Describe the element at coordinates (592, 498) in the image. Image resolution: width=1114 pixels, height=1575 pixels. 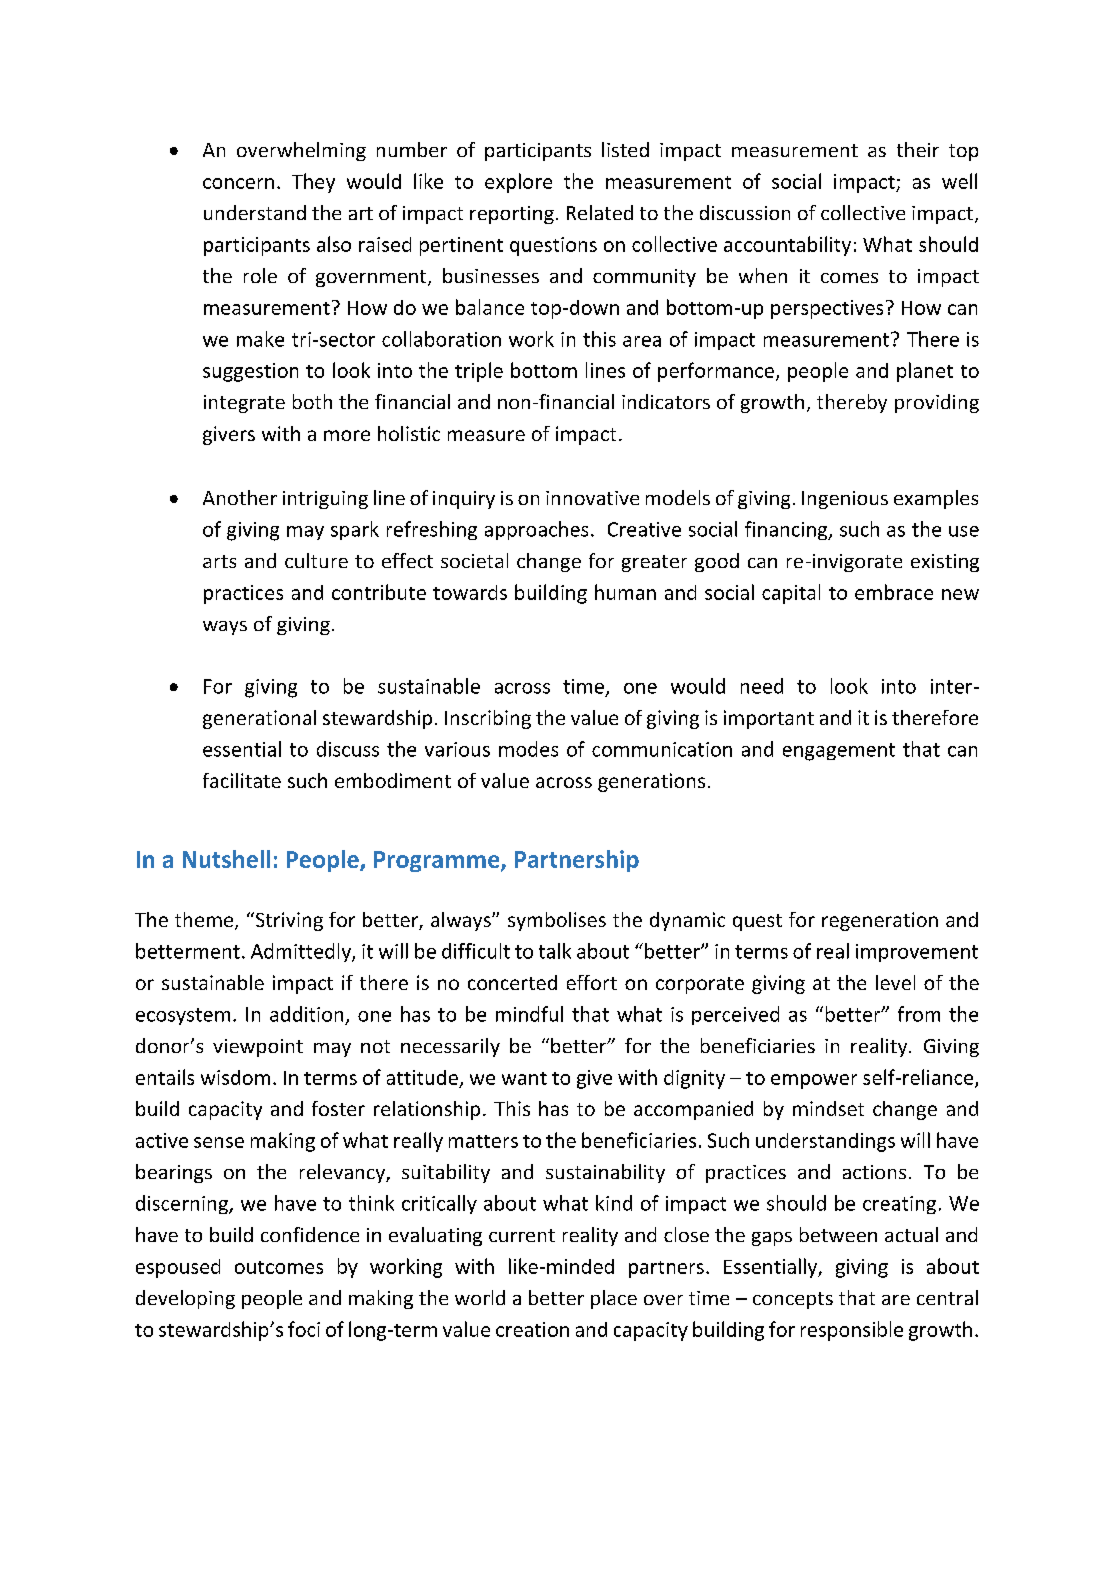
I see `innovative` at that location.
